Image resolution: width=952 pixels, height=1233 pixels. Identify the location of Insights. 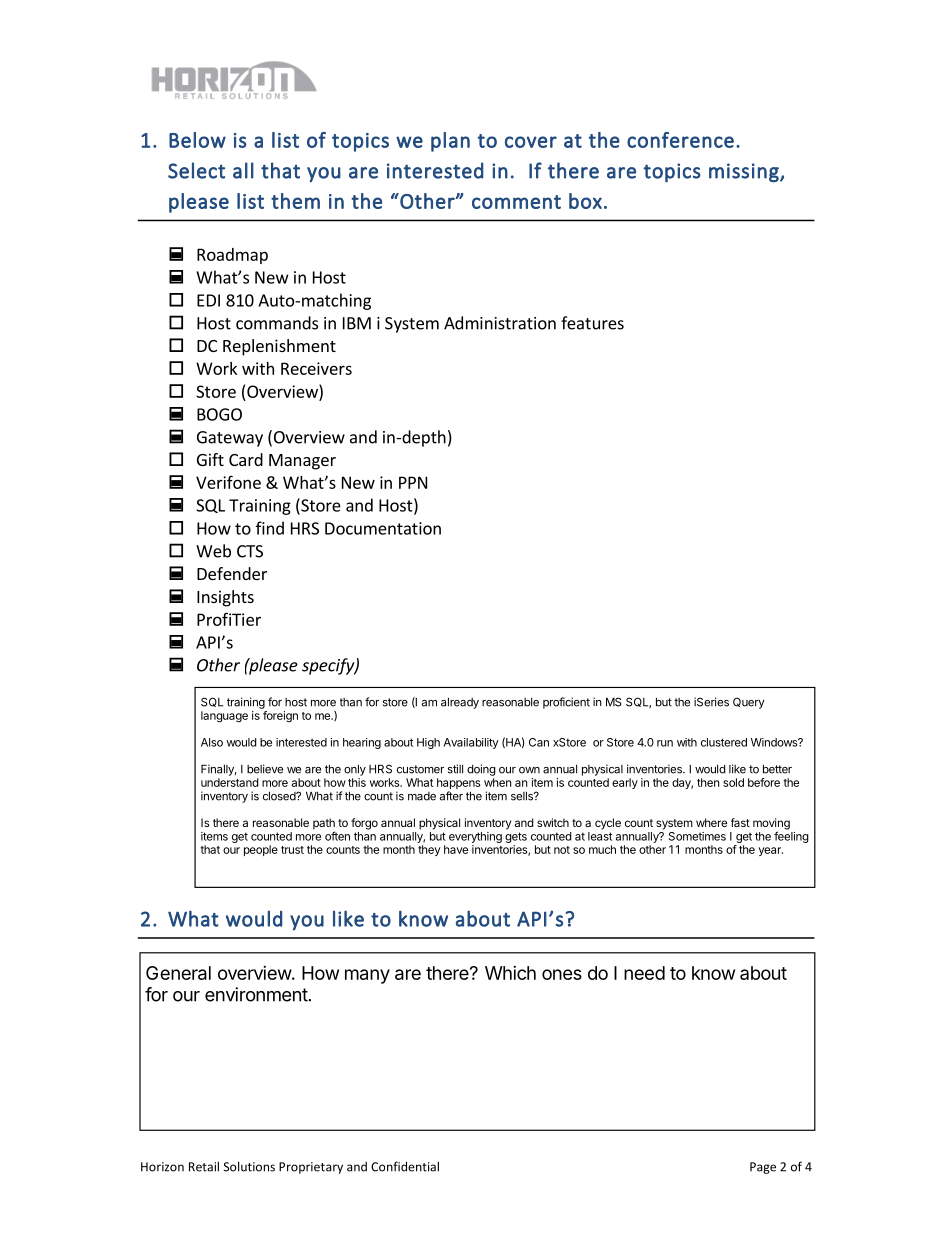
(225, 598).
